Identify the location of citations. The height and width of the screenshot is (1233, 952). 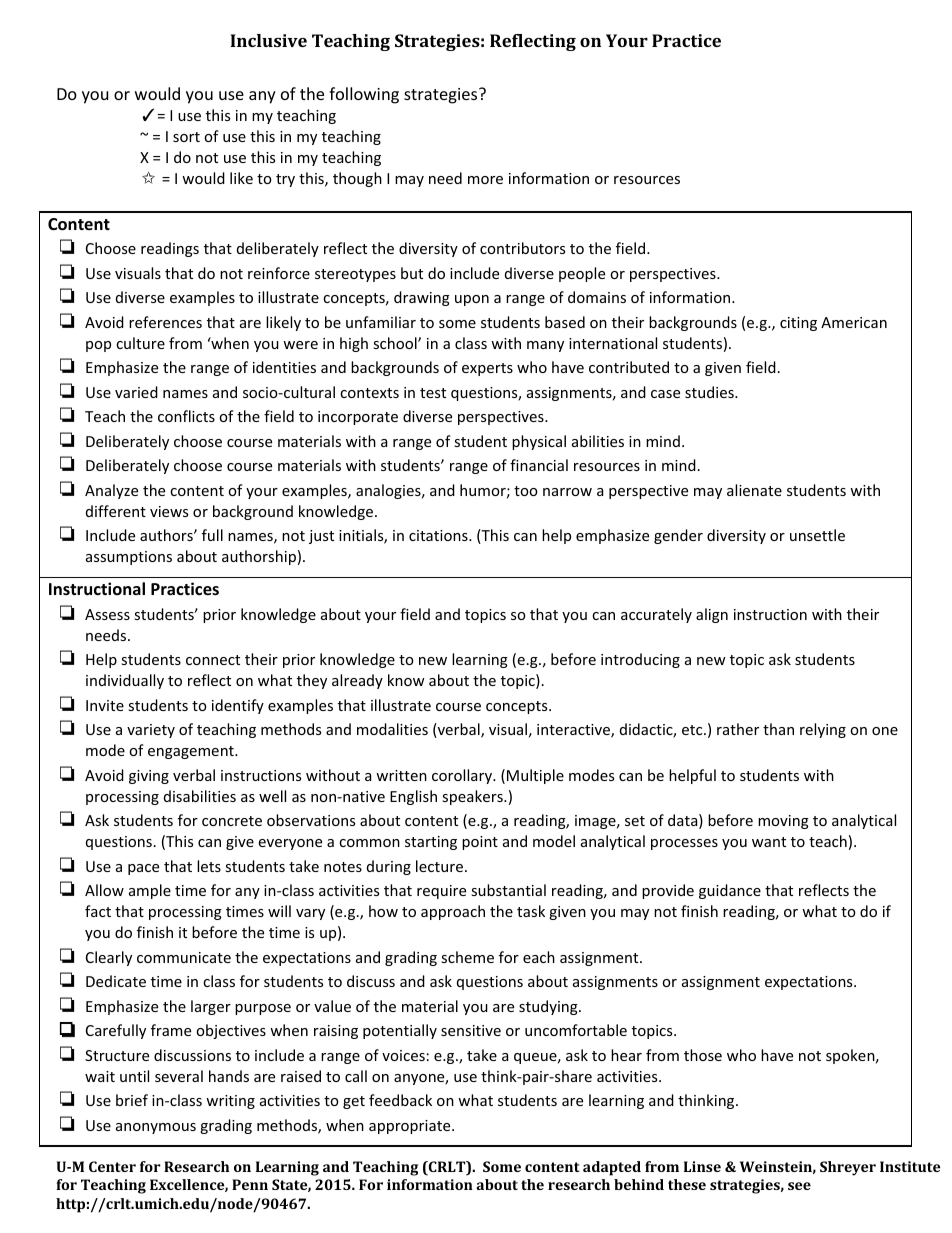
(439, 535).
